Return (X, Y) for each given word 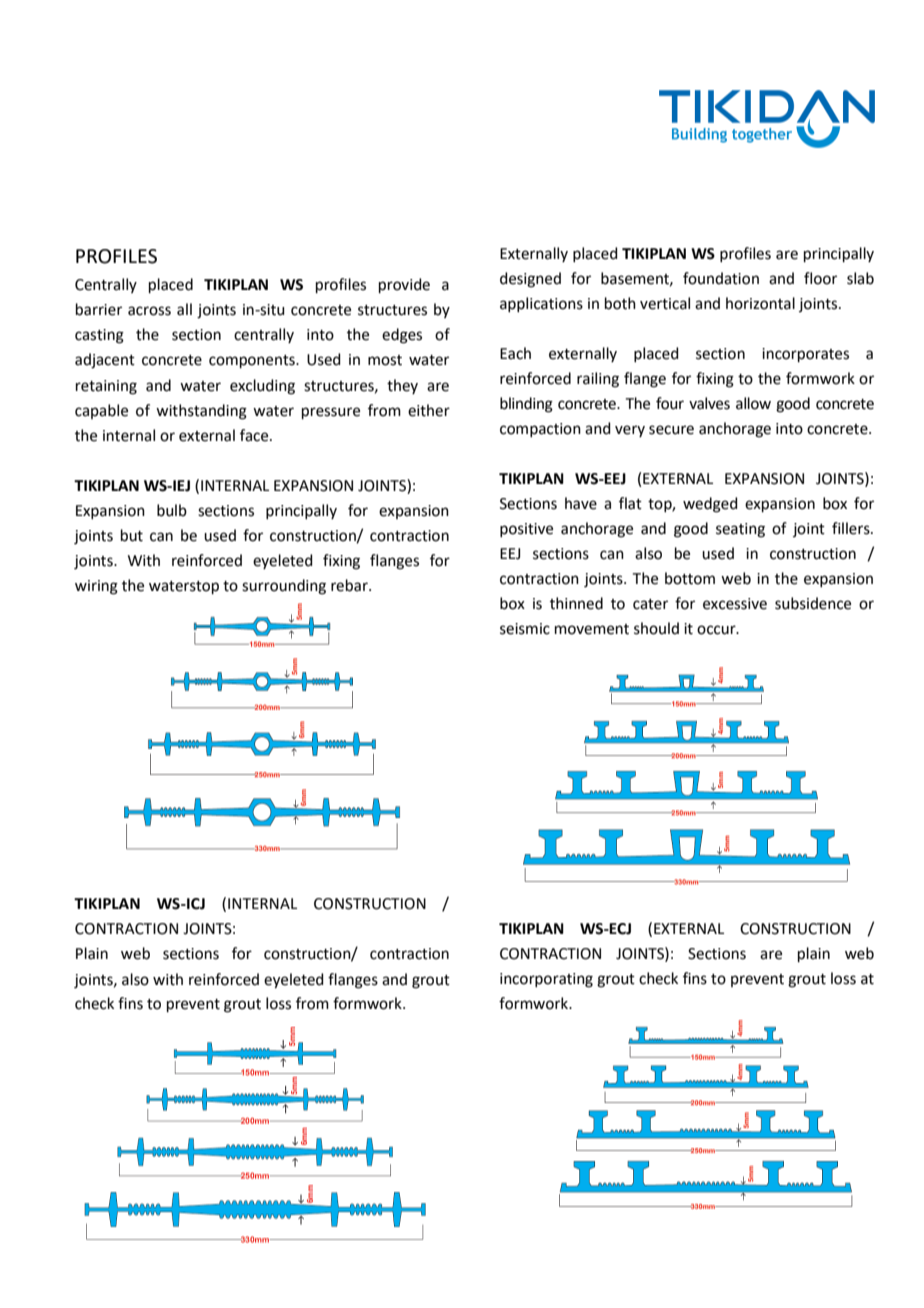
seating (740, 530)
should (656, 628)
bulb (172, 510)
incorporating (546, 980)
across (149, 311)
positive (526, 530)
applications (541, 304)
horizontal (760, 303)
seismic (525, 629)
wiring (96, 587)
